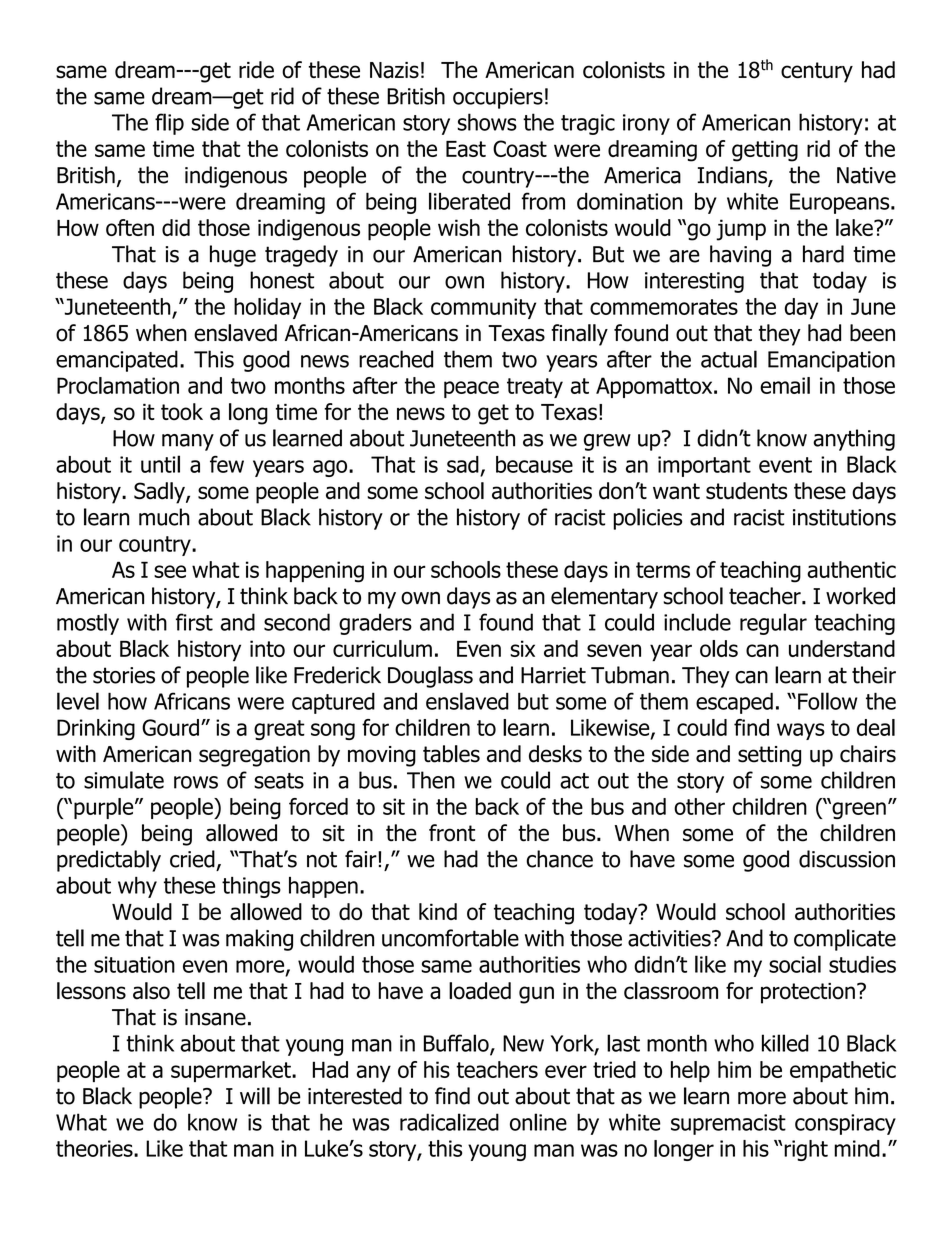 Image resolution: width=952 pixels, height=1233 pixels. What do you see at coordinates (522, 648) in the image?
I see `six` at bounding box center [522, 648].
